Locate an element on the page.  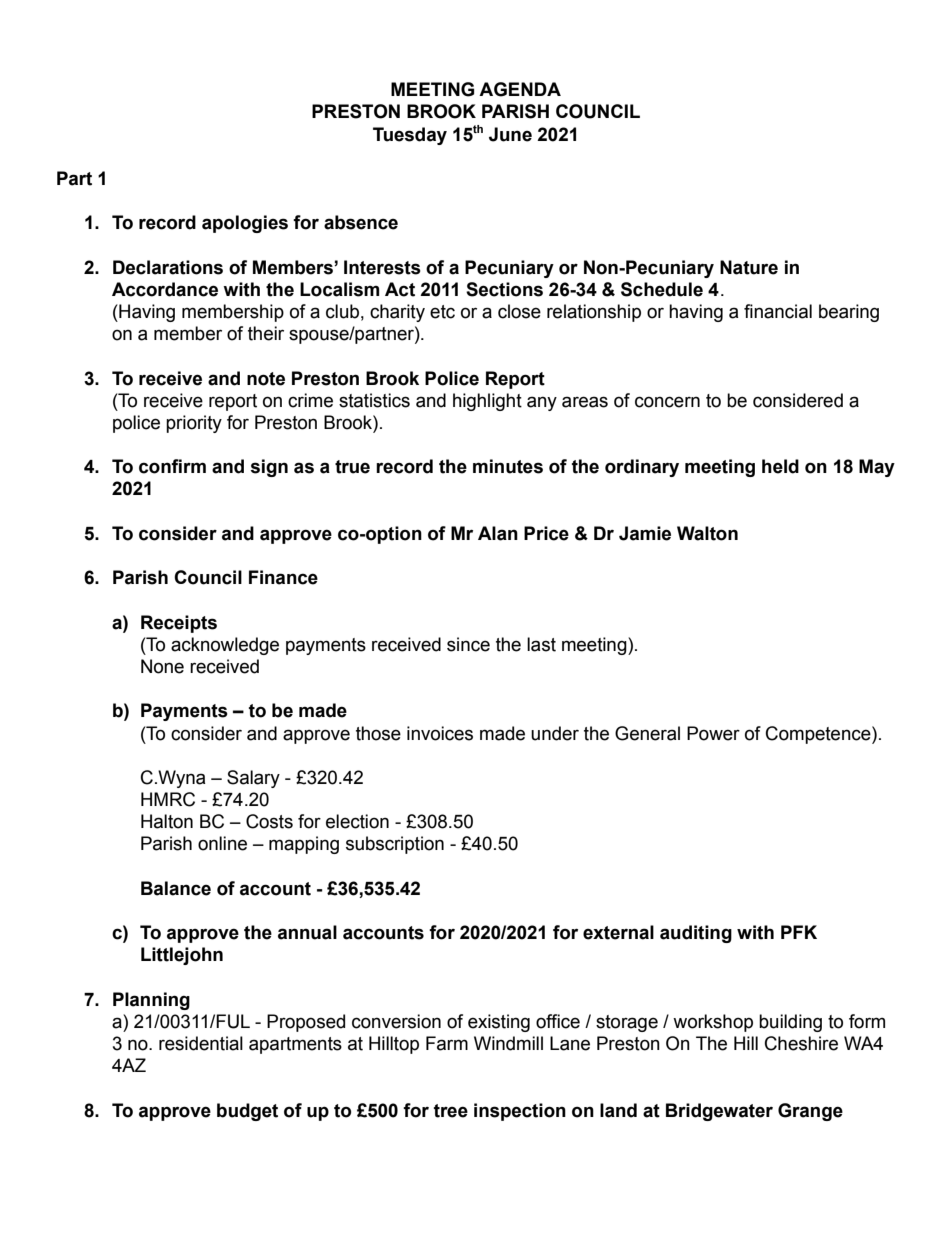
budget is located at coordinates (247, 1112).
